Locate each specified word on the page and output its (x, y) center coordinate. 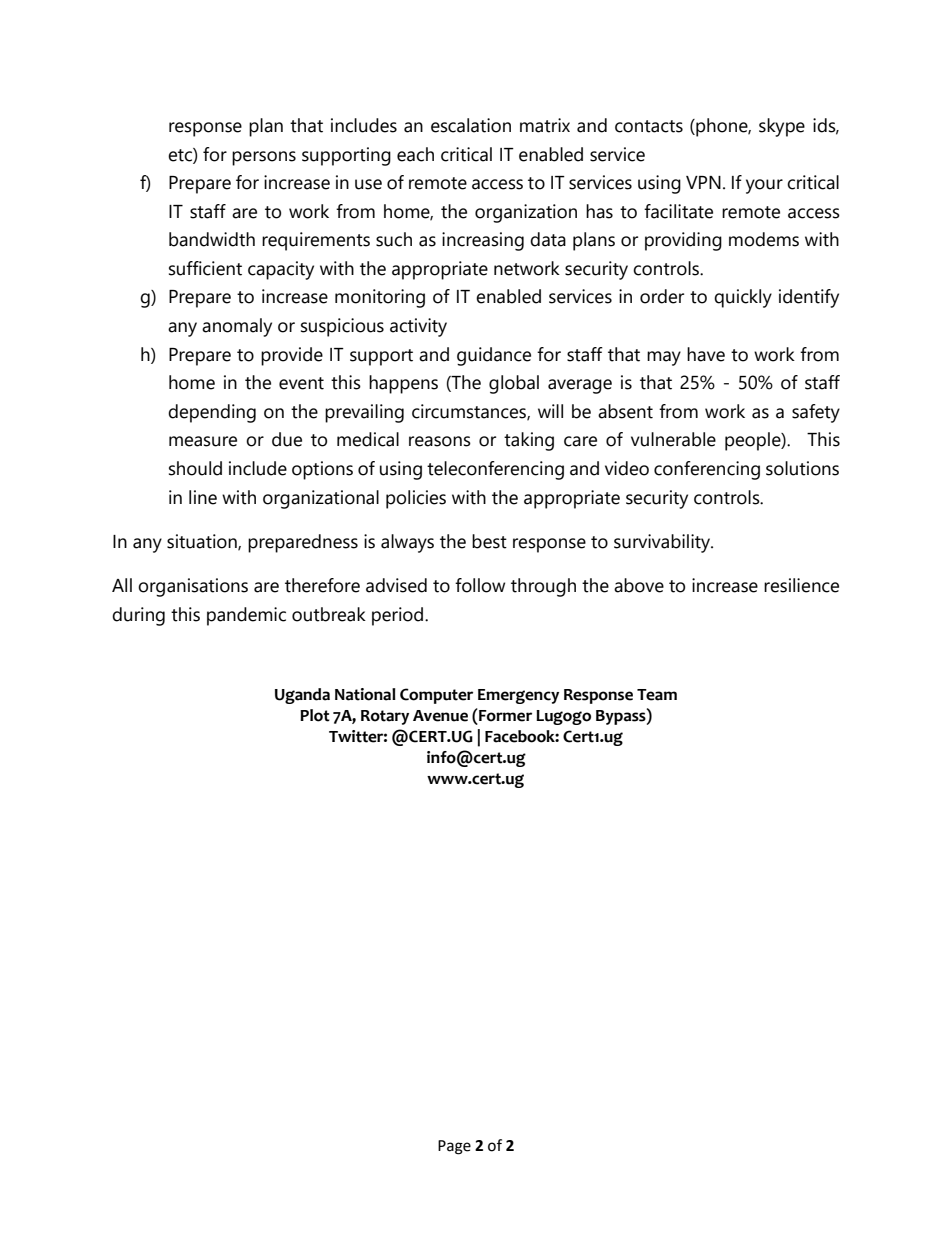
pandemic (246, 616)
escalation (471, 125)
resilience (801, 585)
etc (181, 155)
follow (480, 585)
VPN (703, 182)
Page (454, 1147)
